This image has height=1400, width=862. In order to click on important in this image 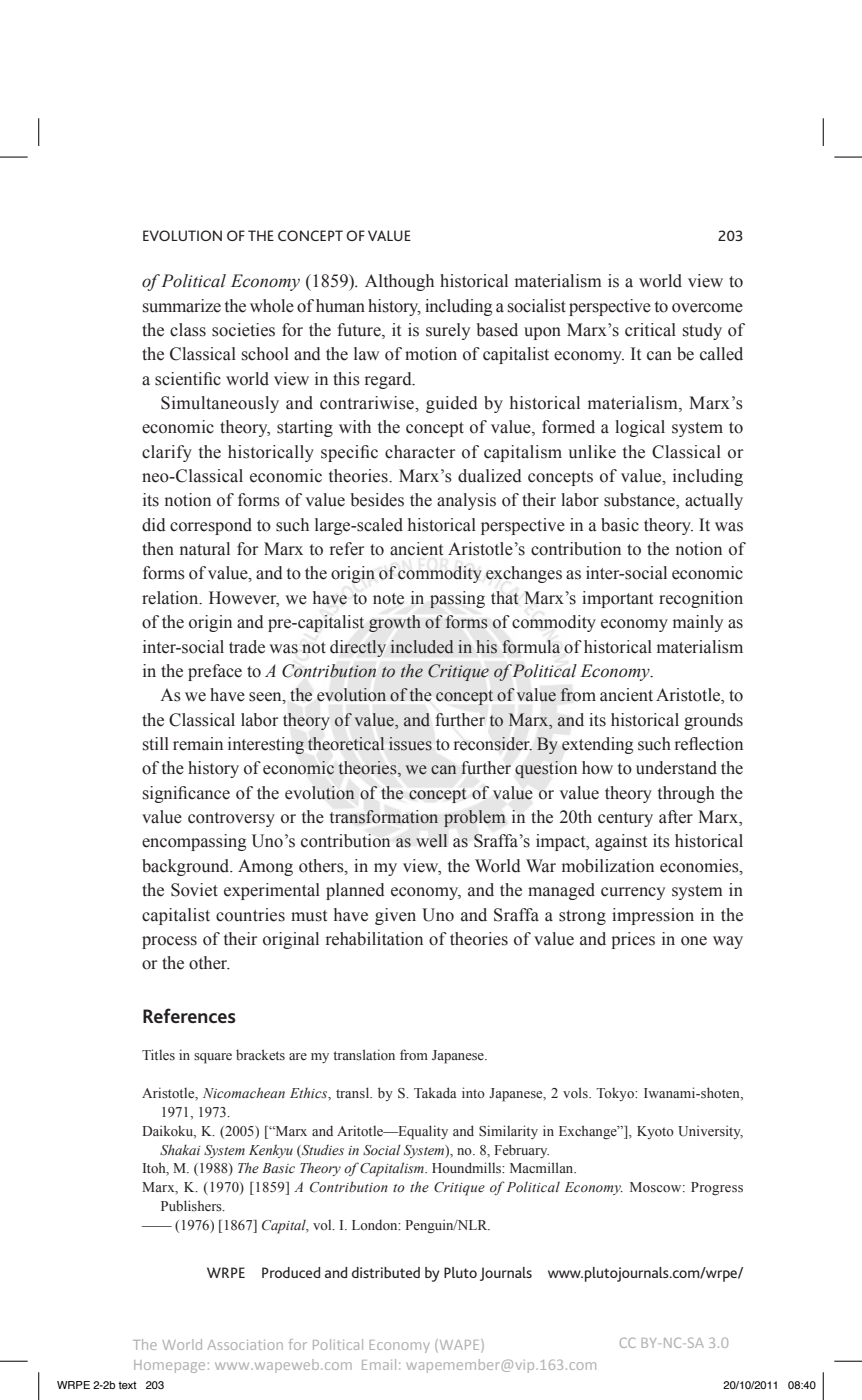, I will do `click(617, 599)`.
